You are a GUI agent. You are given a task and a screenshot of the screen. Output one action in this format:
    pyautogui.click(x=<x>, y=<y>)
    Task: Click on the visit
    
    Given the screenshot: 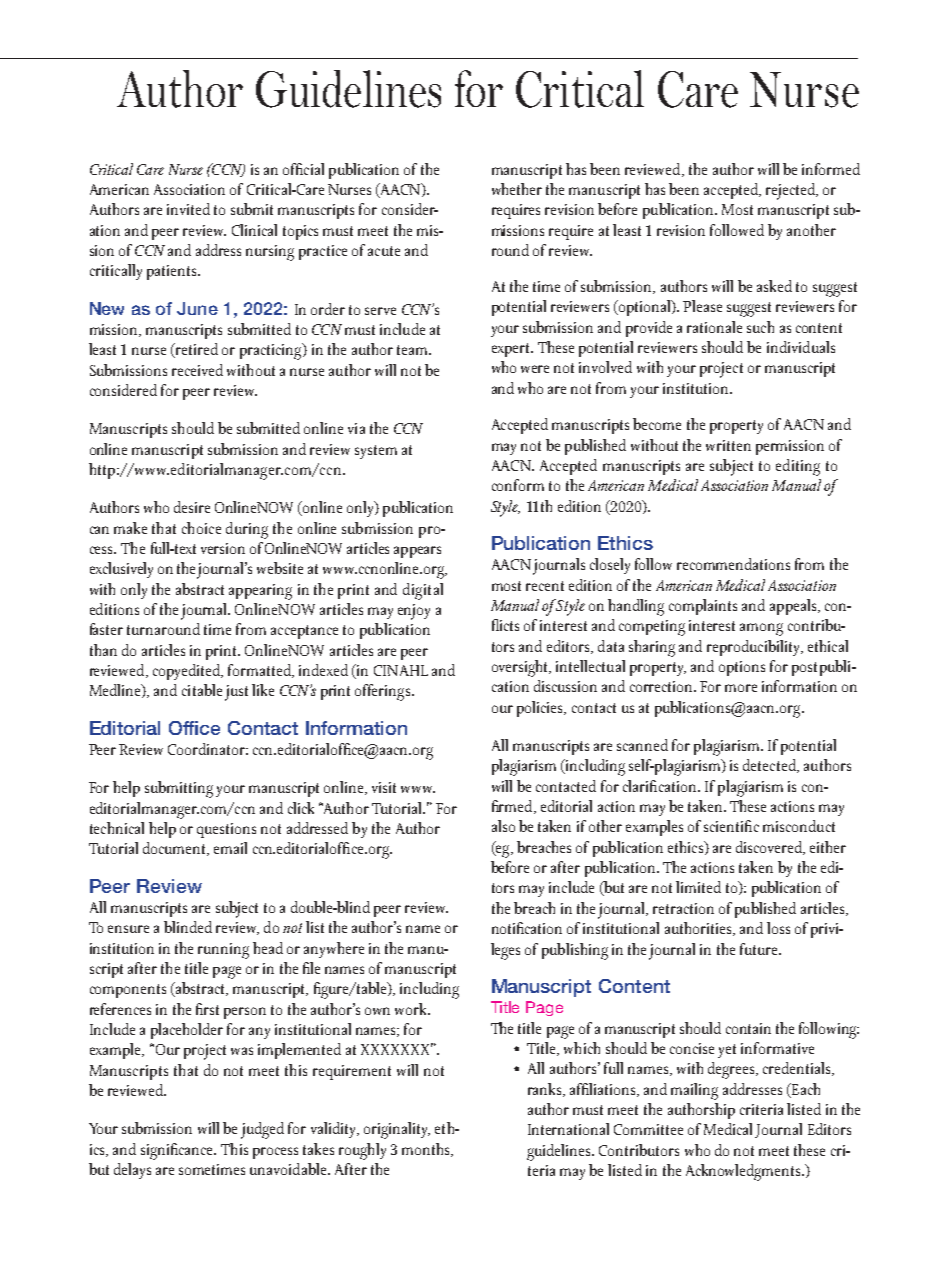 What is the action you would take?
    pyautogui.click(x=384, y=787)
